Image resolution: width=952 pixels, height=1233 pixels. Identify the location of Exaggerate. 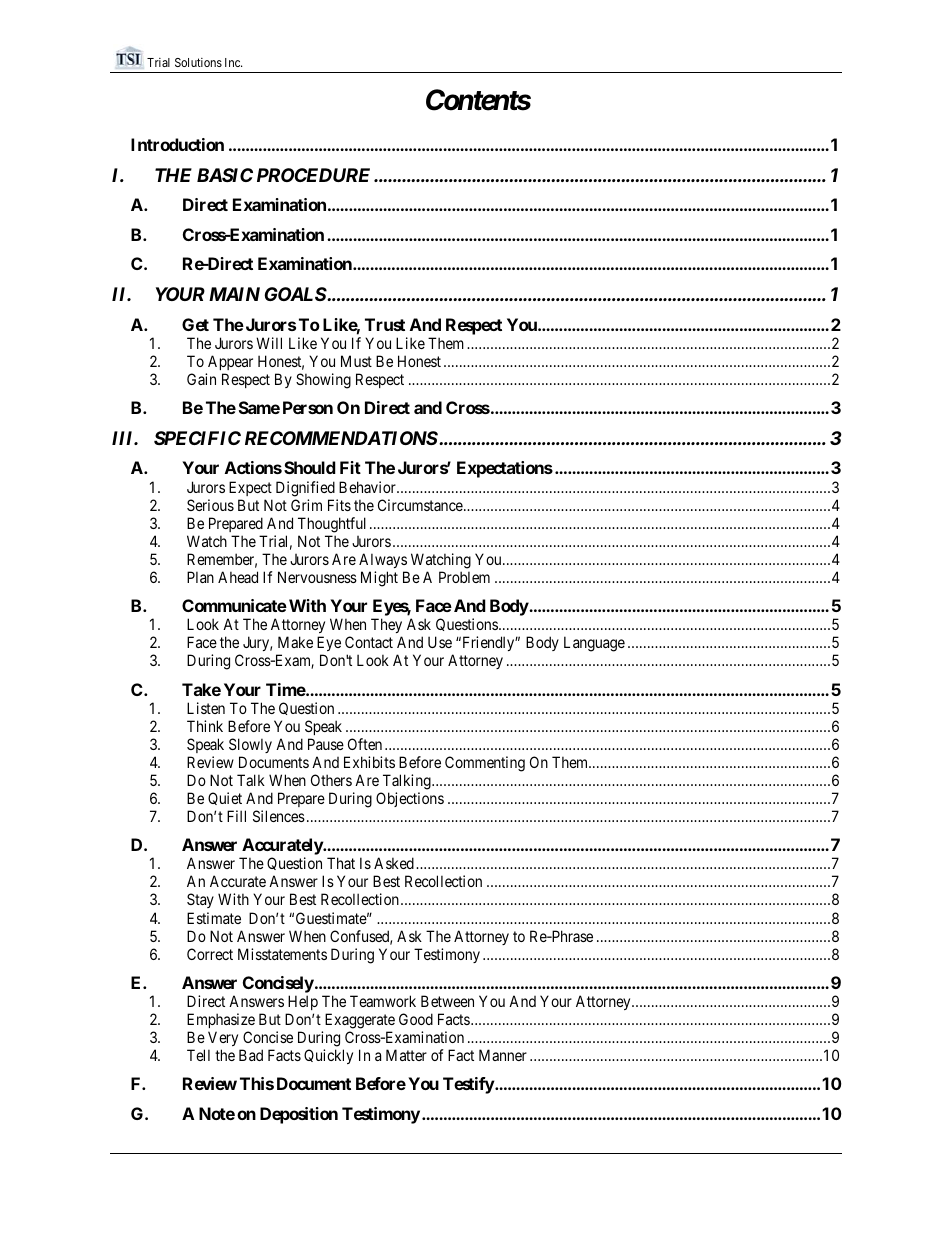
(360, 1021).
